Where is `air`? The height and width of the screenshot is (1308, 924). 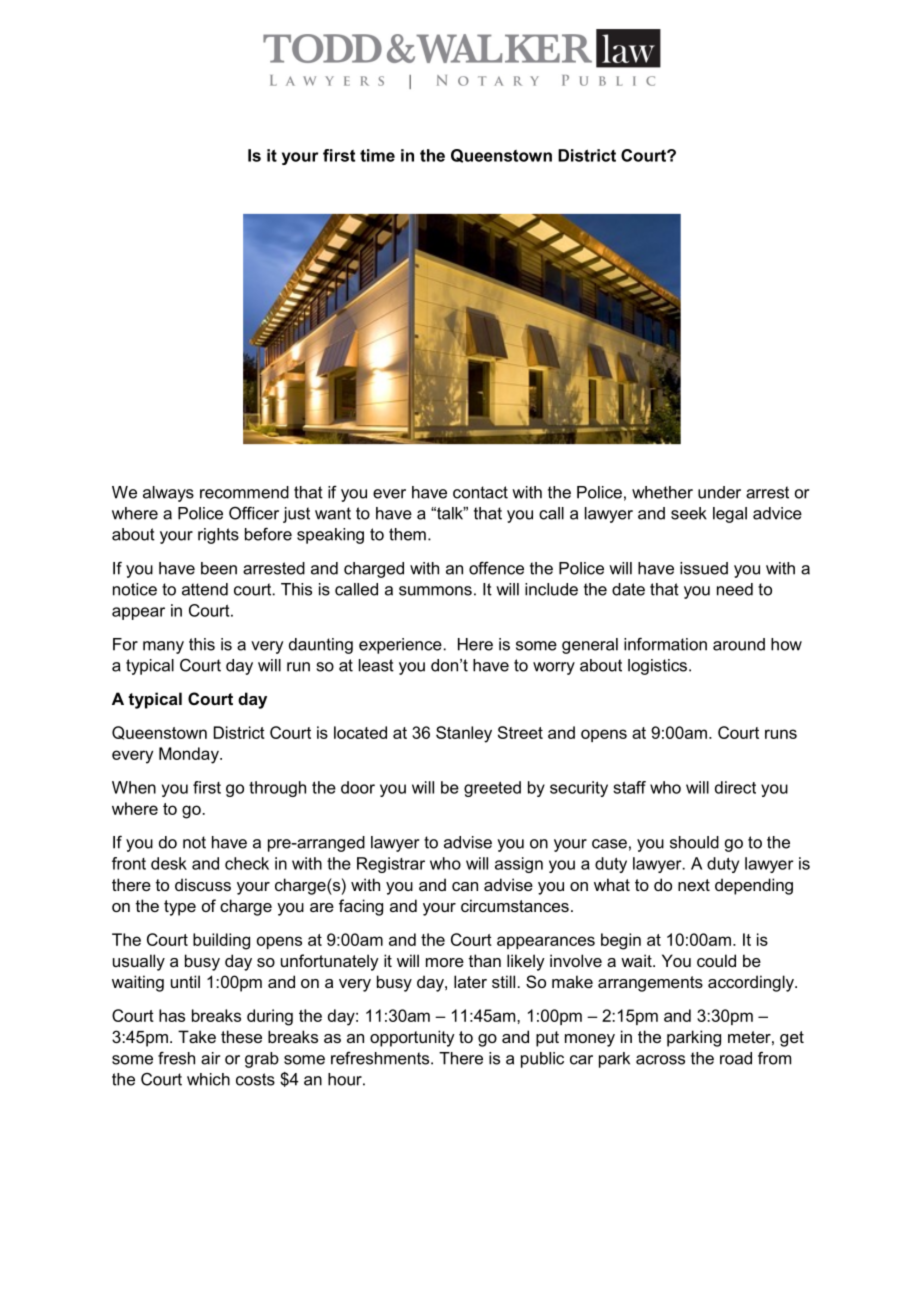
air is located at coordinates (210, 1058).
